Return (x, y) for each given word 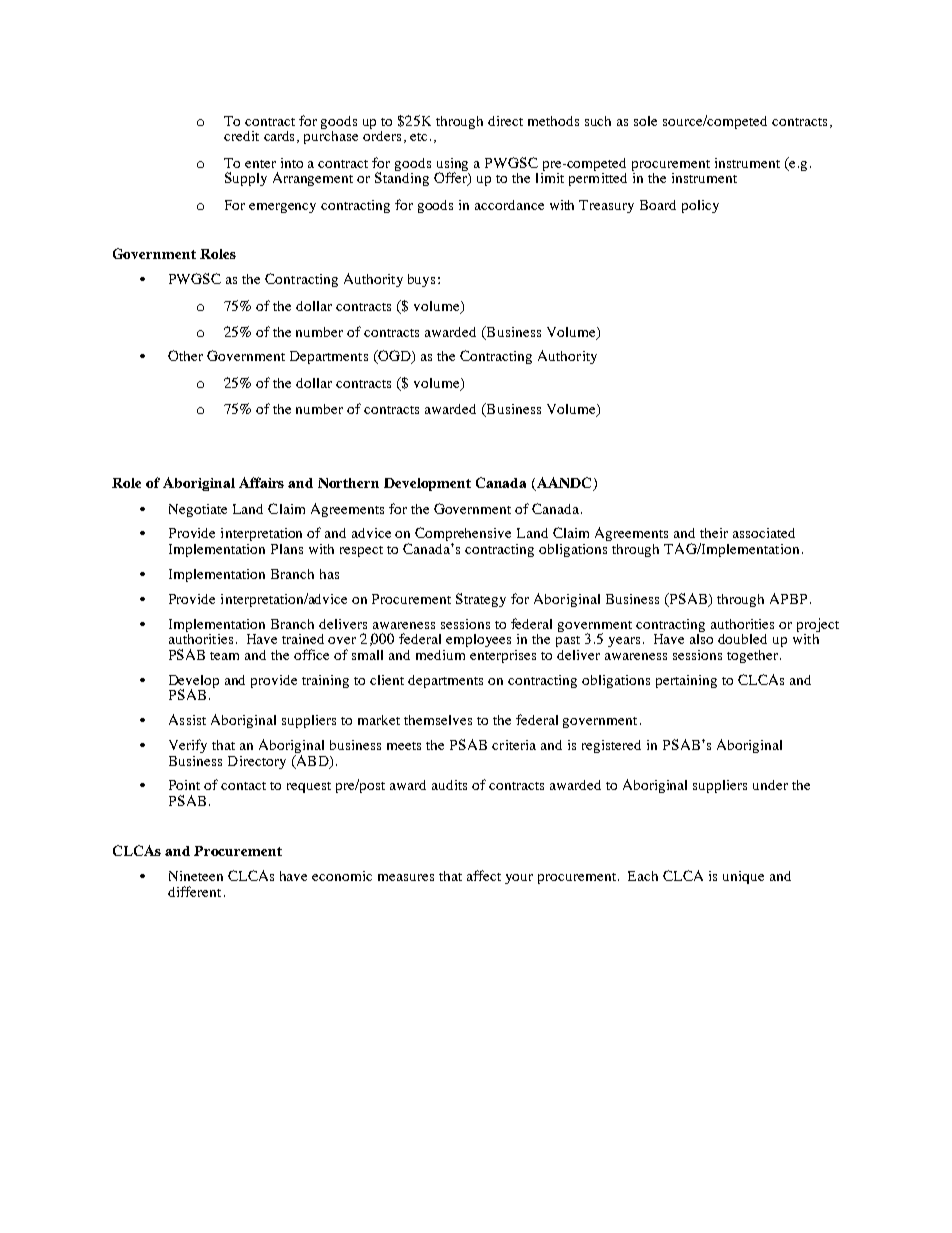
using (452, 166)
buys (421, 280)
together (754, 656)
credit (241, 136)
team (224, 656)
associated (764, 533)
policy (700, 206)
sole (645, 121)
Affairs (261, 482)
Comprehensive (463, 535)
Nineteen (196, 876)
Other (185, 355)
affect (484, 875)
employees (478, 640)
